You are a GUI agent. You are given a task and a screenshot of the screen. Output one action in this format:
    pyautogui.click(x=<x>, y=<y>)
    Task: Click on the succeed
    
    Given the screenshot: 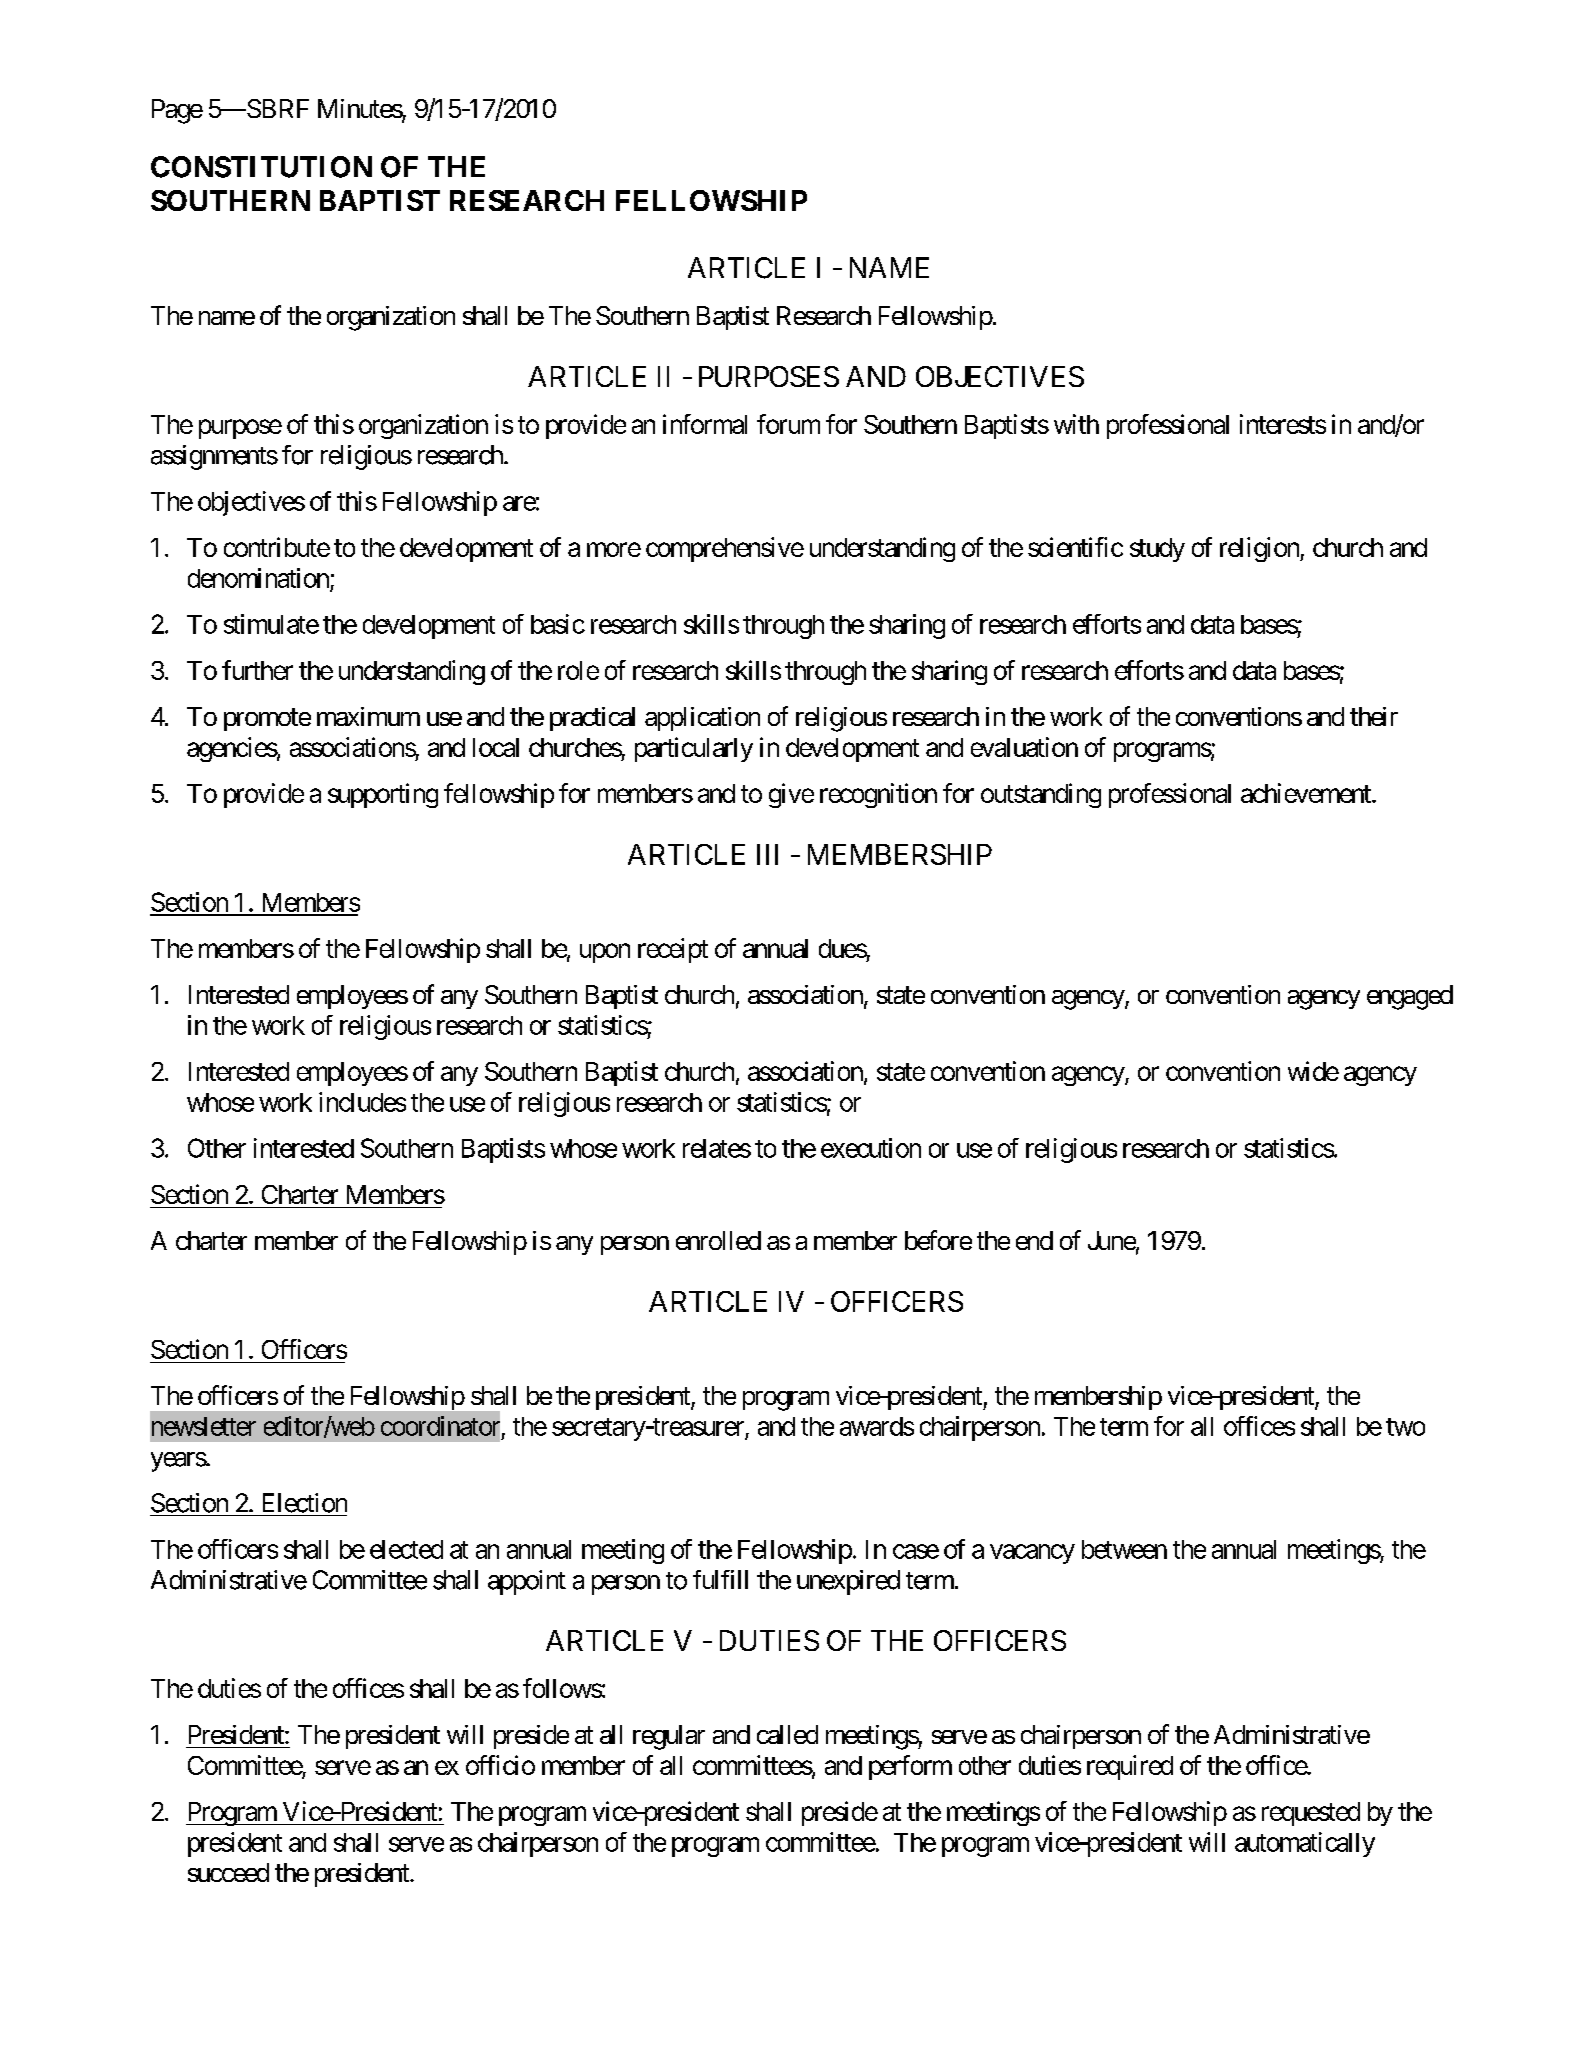 What is the action you would take?
    pyautogui.click(x=228, y=1872)
